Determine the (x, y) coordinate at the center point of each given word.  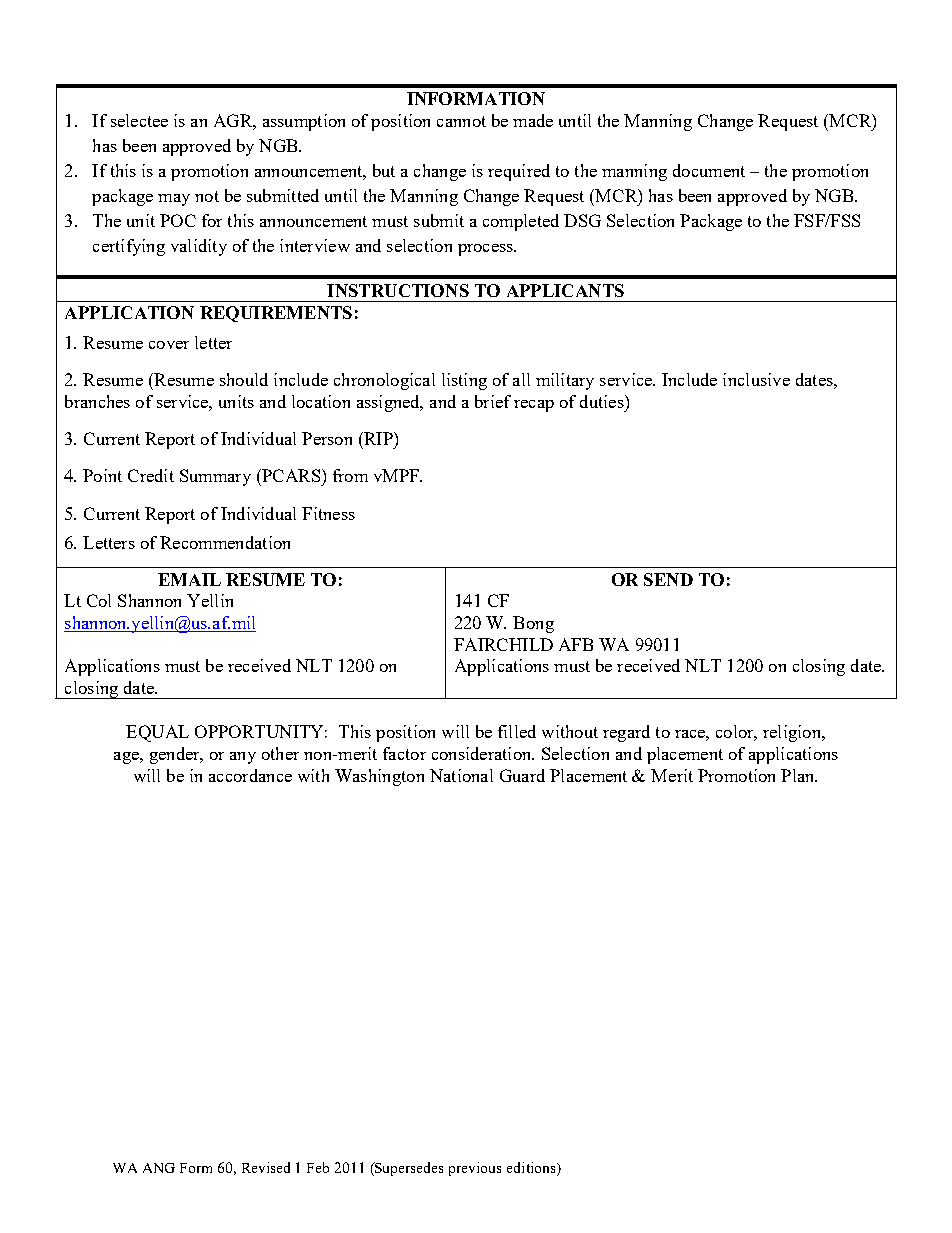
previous (475, 1169)
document (709, 170)
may (174, 200)
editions (532, 1169)
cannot (461, 121)
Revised (266, 1167)
